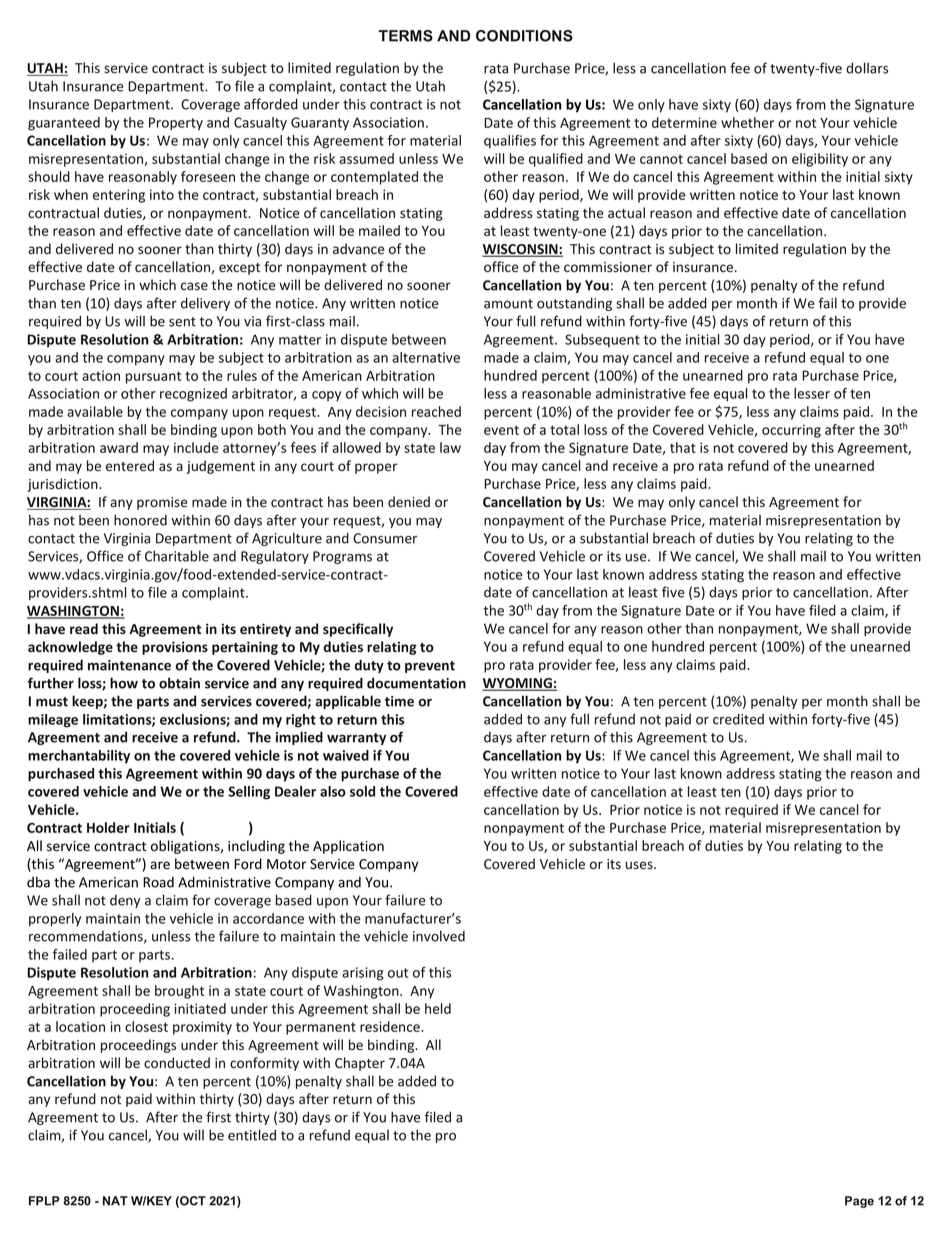 Image resolution: width=952 pixels, height=1233 pixels. I want to click on involved, so click(439, 936).
